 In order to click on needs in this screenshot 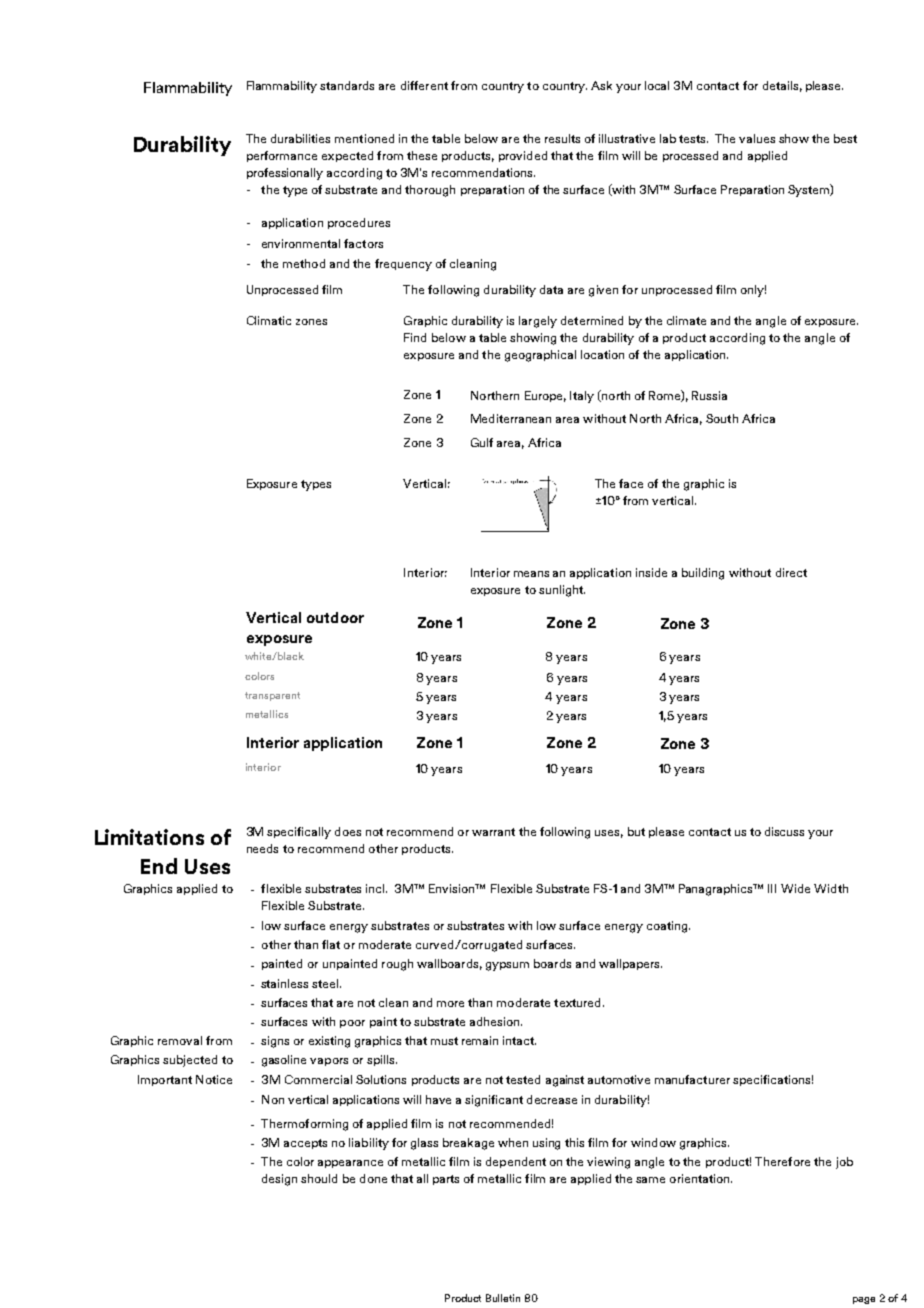, I will do `click(262, 848)`.
